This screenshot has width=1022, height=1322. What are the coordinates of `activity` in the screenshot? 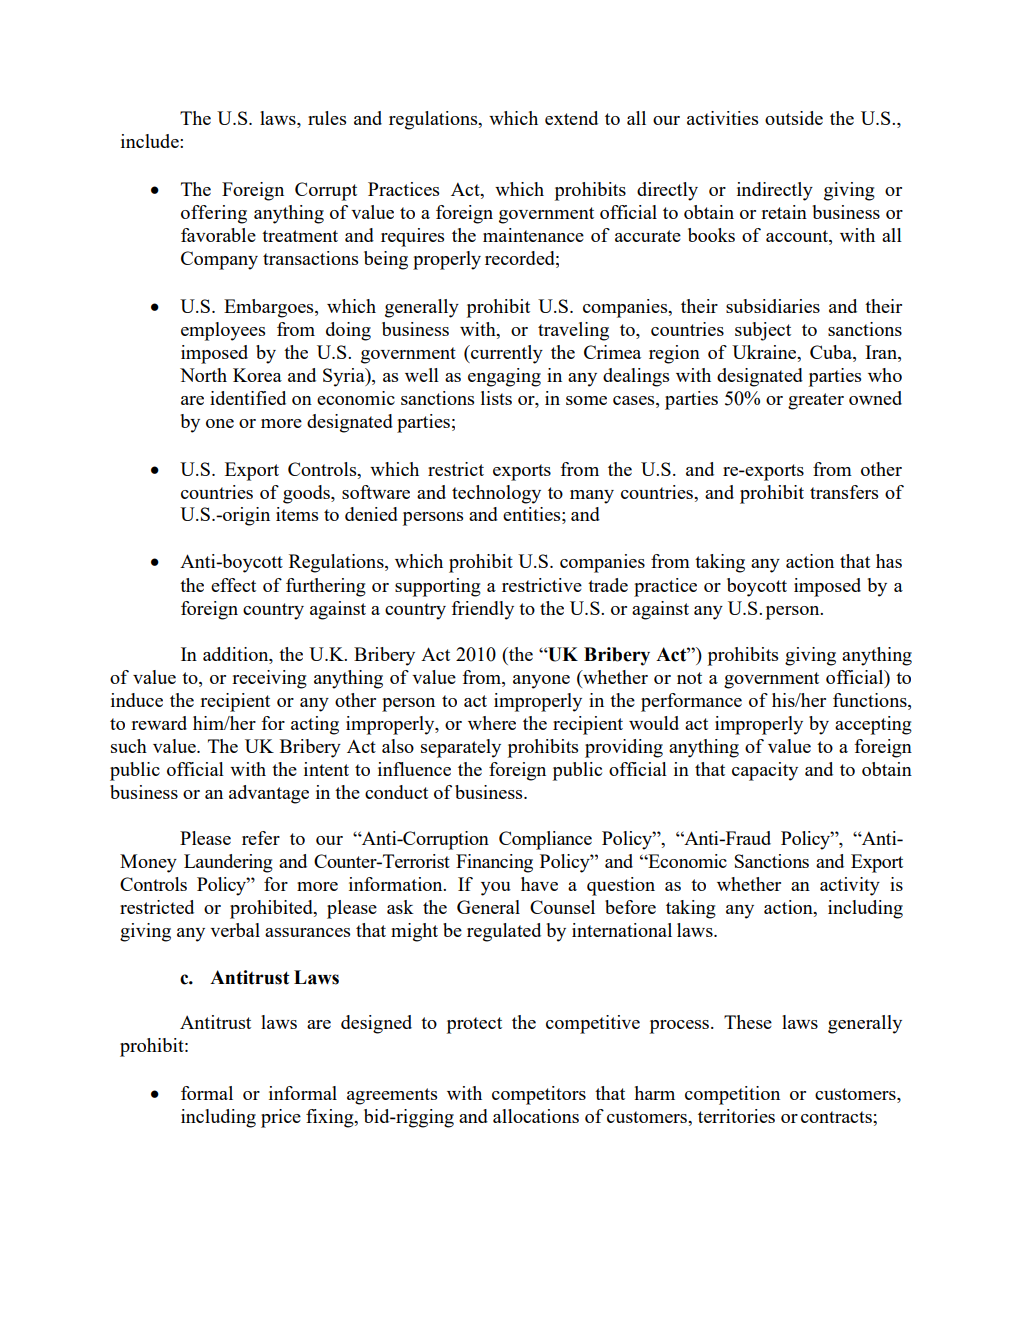 It's located at (850, 886).
